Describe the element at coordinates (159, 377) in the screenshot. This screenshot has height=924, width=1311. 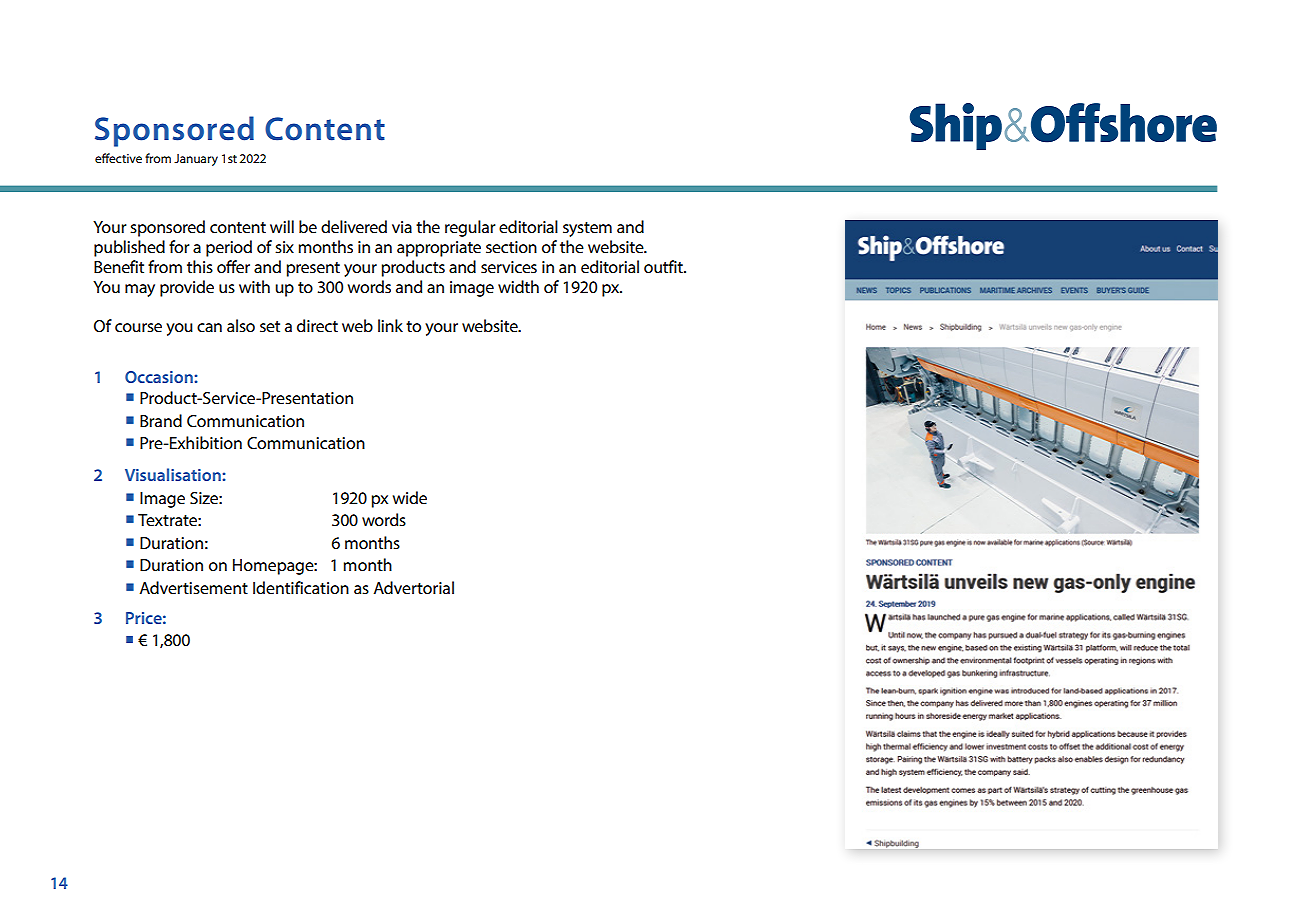
I see `Occasion` at that location.
